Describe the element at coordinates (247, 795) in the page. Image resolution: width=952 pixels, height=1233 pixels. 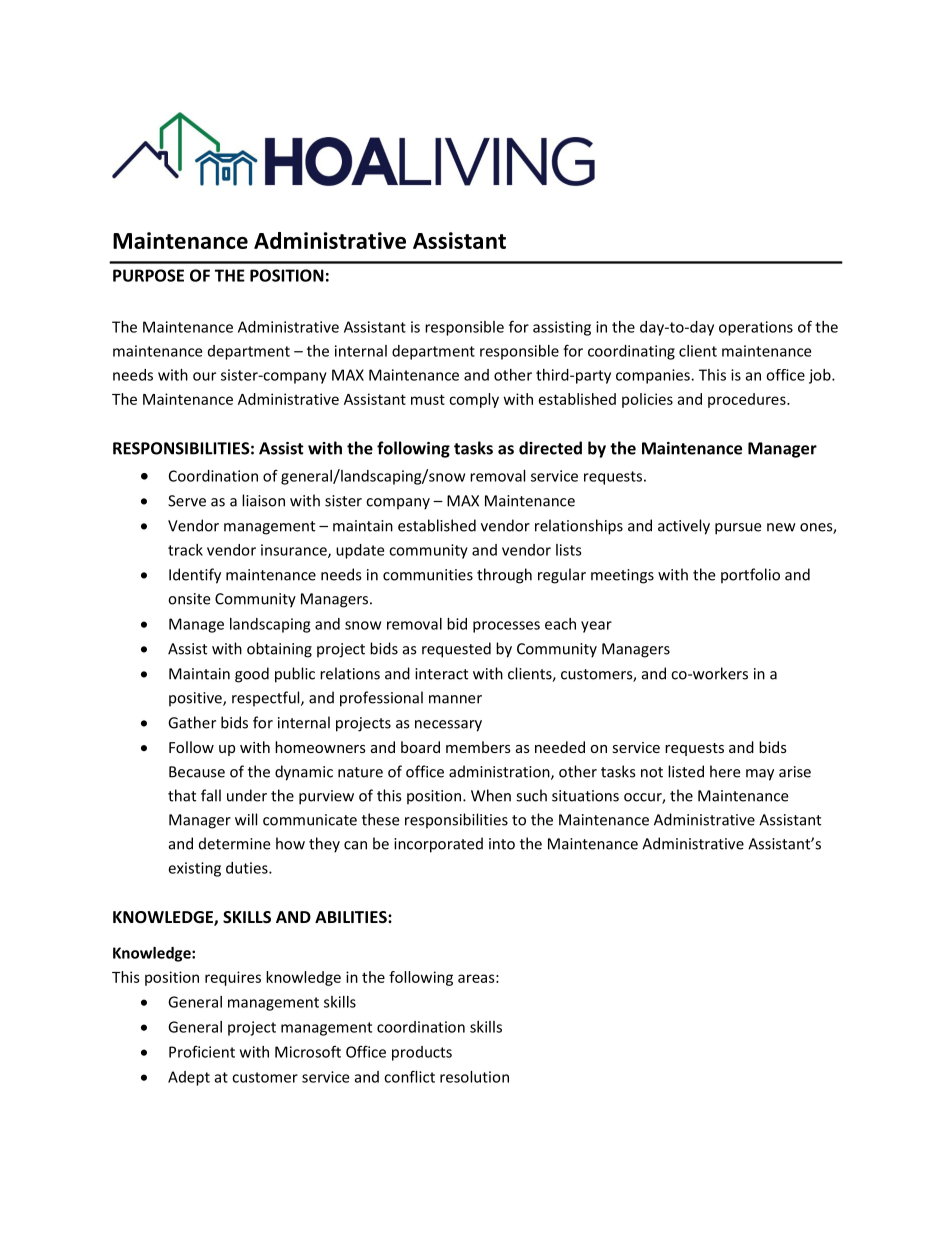
I see `under` at that location.
